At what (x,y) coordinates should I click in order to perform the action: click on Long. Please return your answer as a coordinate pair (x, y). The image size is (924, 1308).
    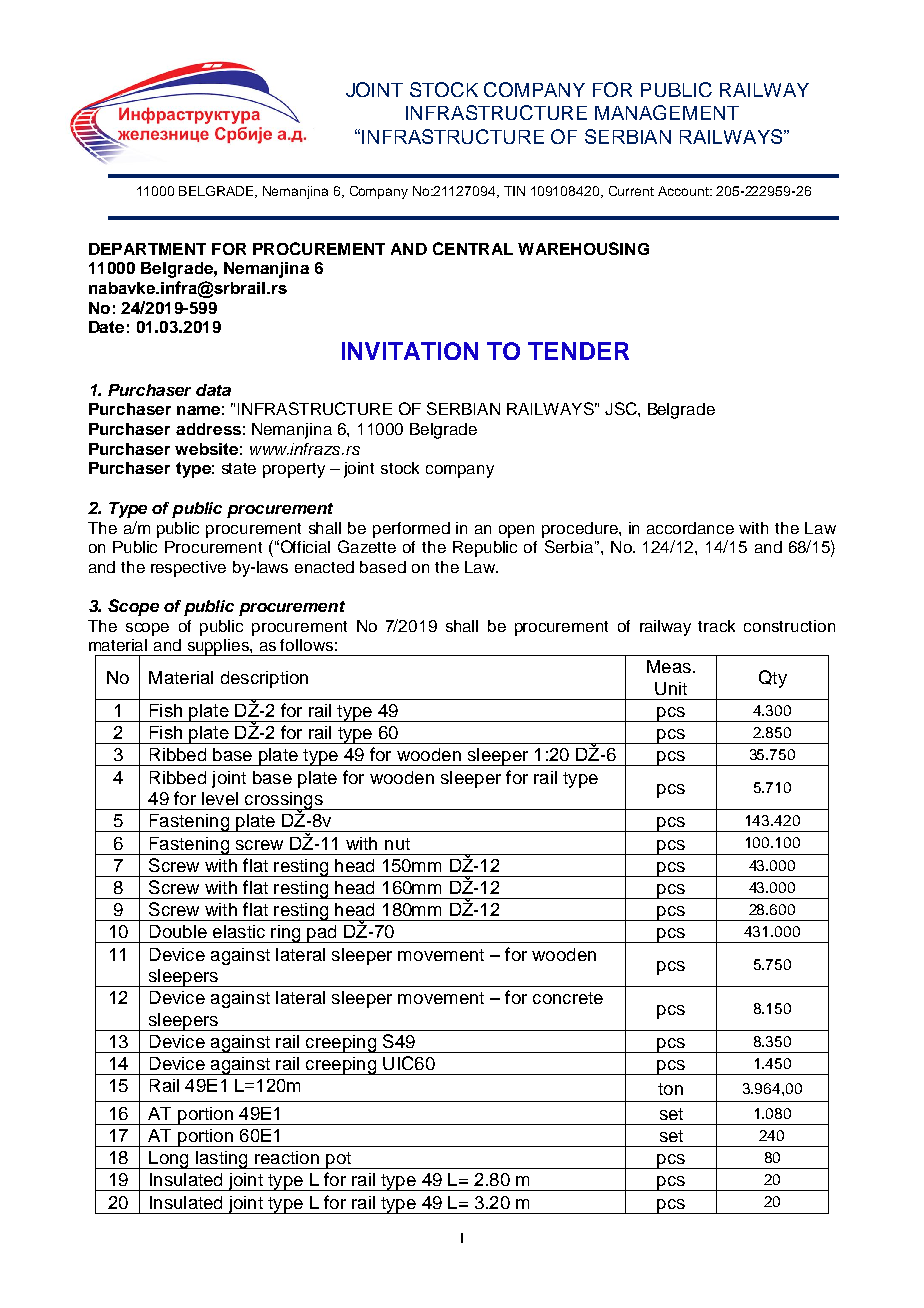
    Looking at the image, I should click on (169, 1160).
